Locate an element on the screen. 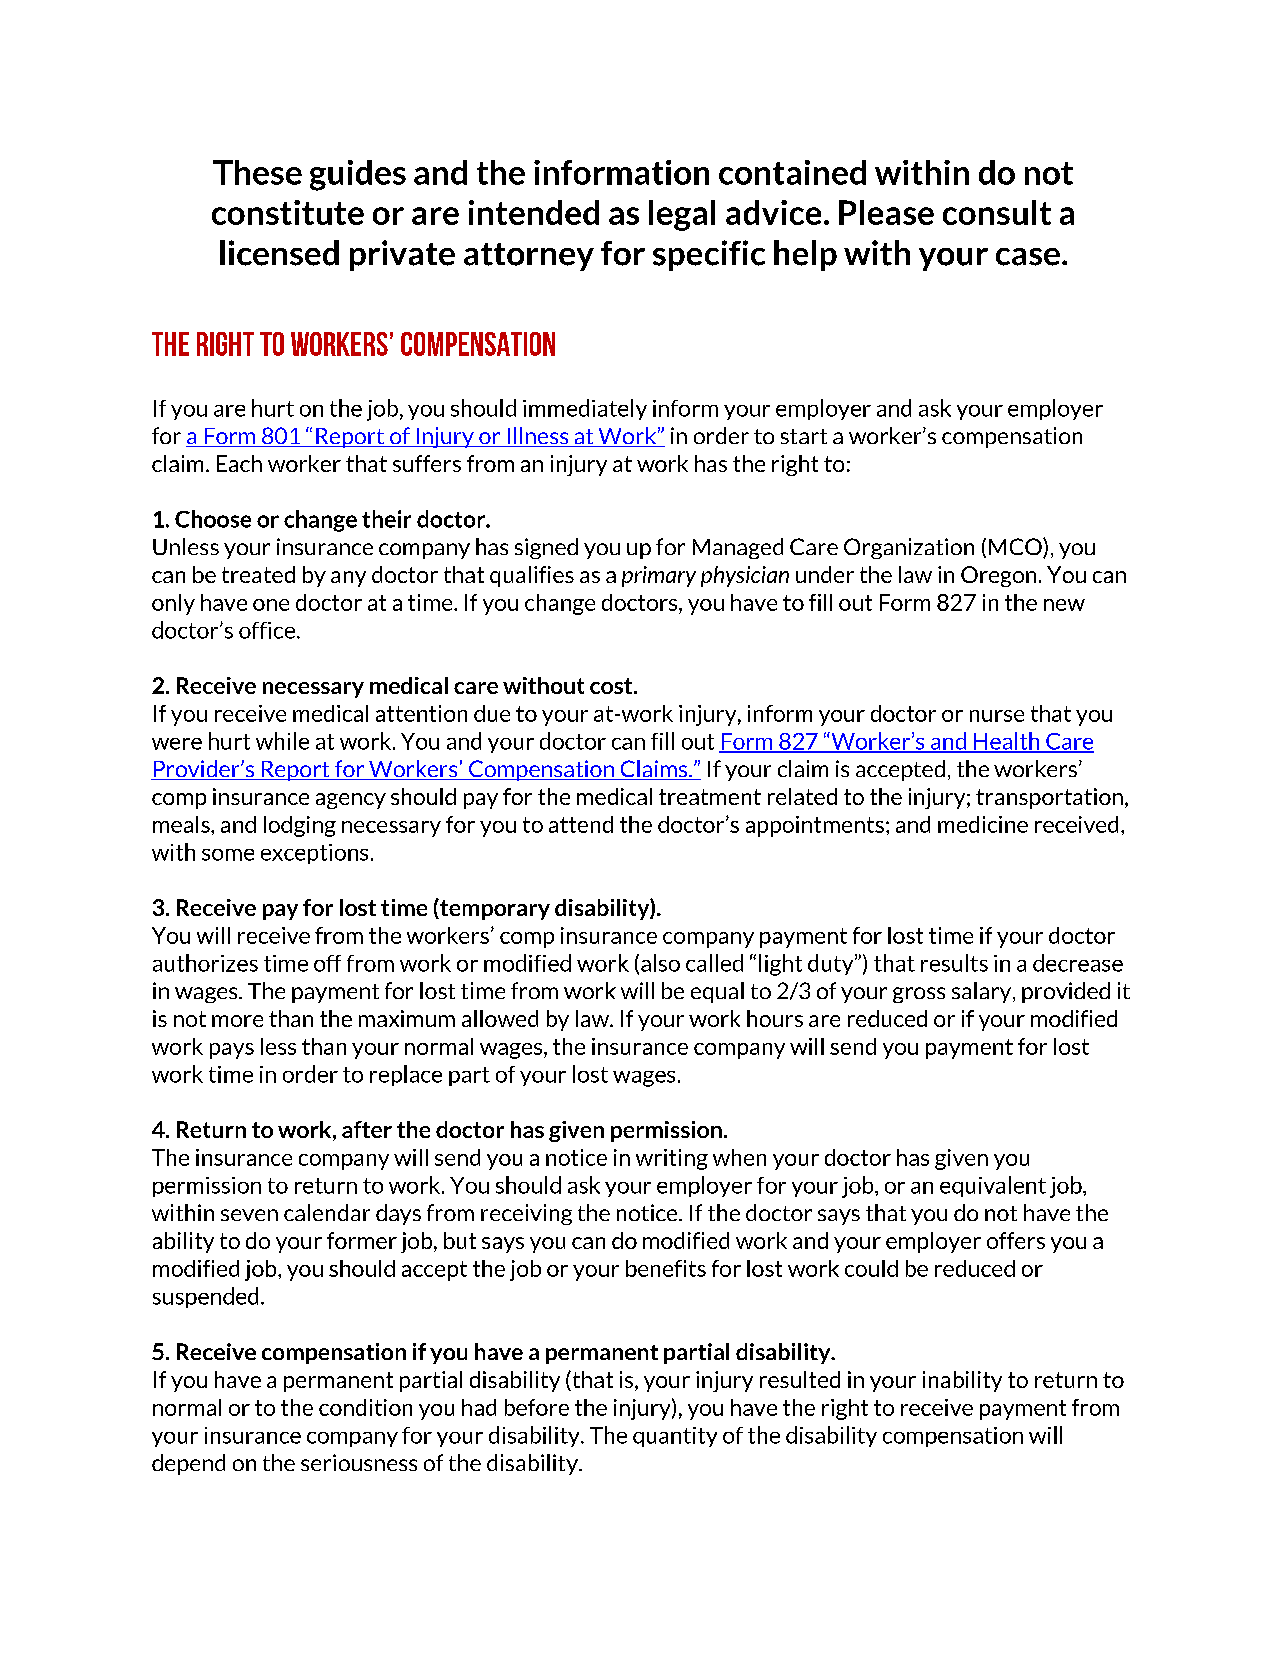  consult is located at coordinates (997, 212).
